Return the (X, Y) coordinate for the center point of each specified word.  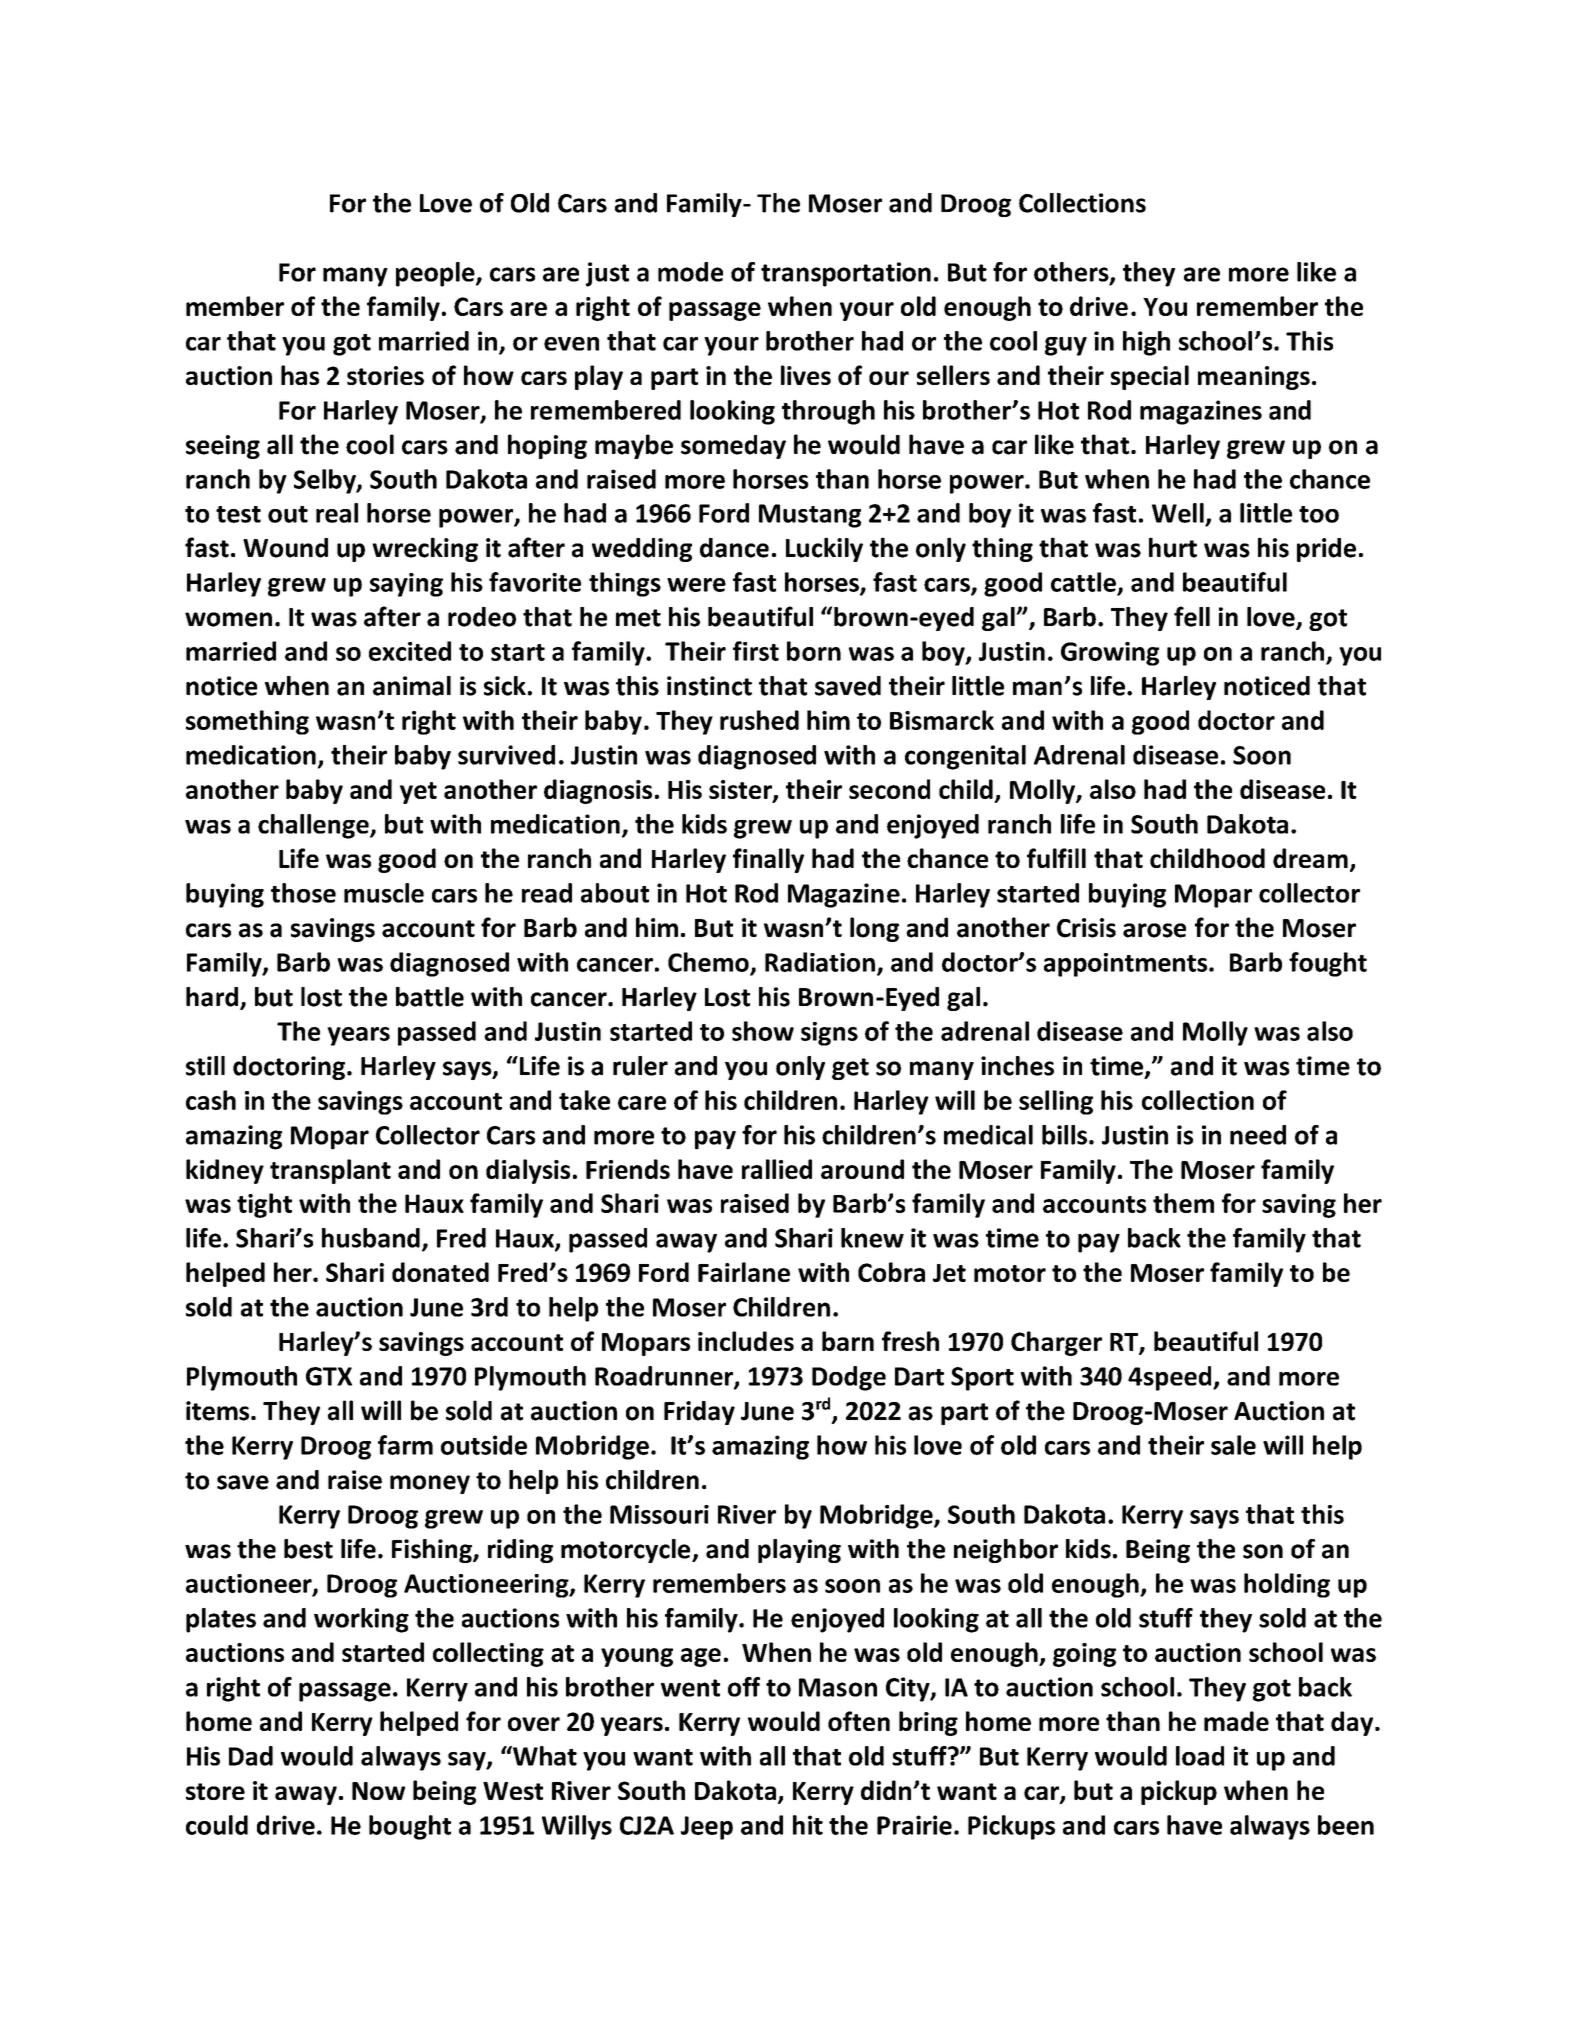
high (1146, 343)
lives (806, 375)
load (1200, 1756)
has (300, 375)
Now (378, 1791)
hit (808, 1825)
